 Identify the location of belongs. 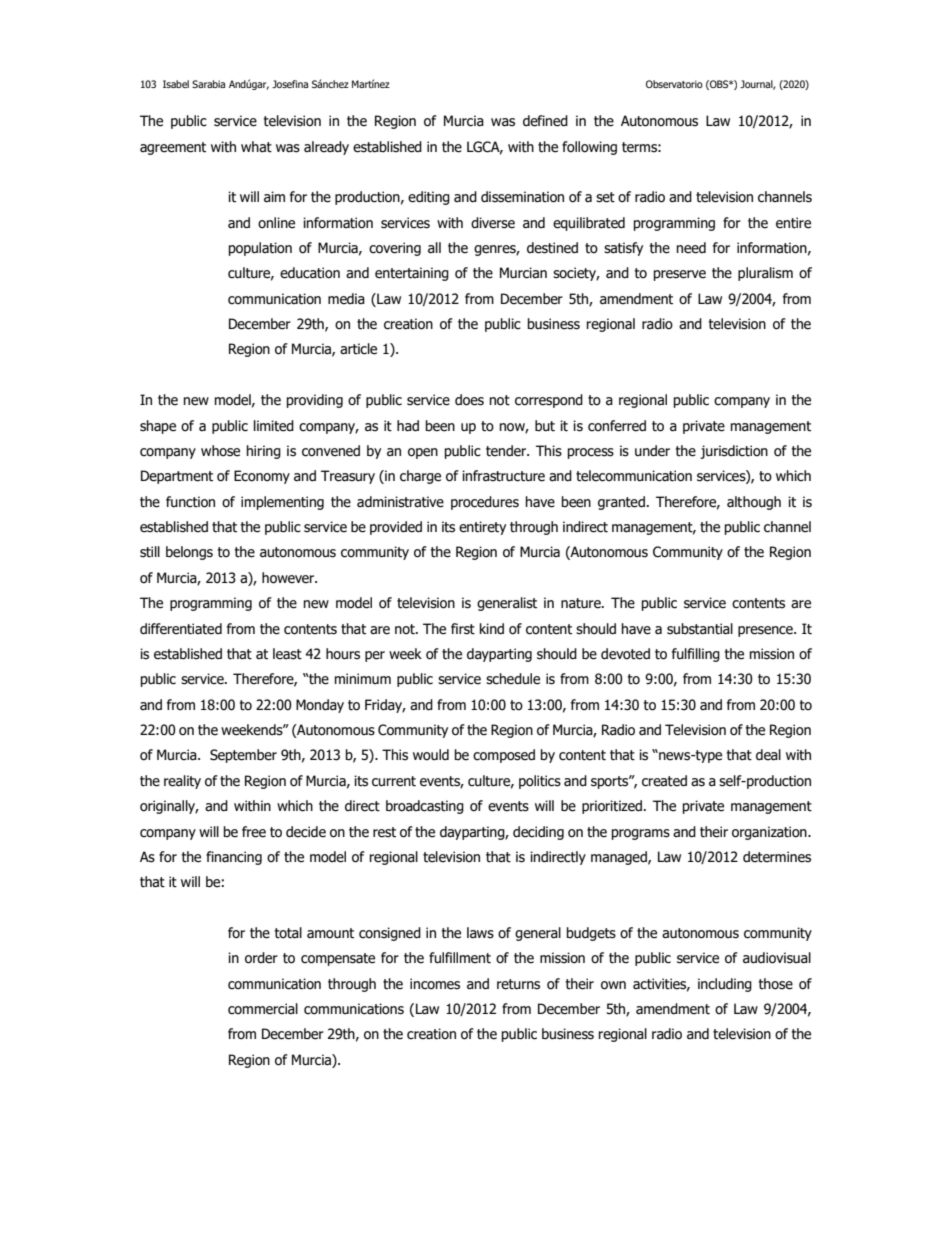
(189, 553).
